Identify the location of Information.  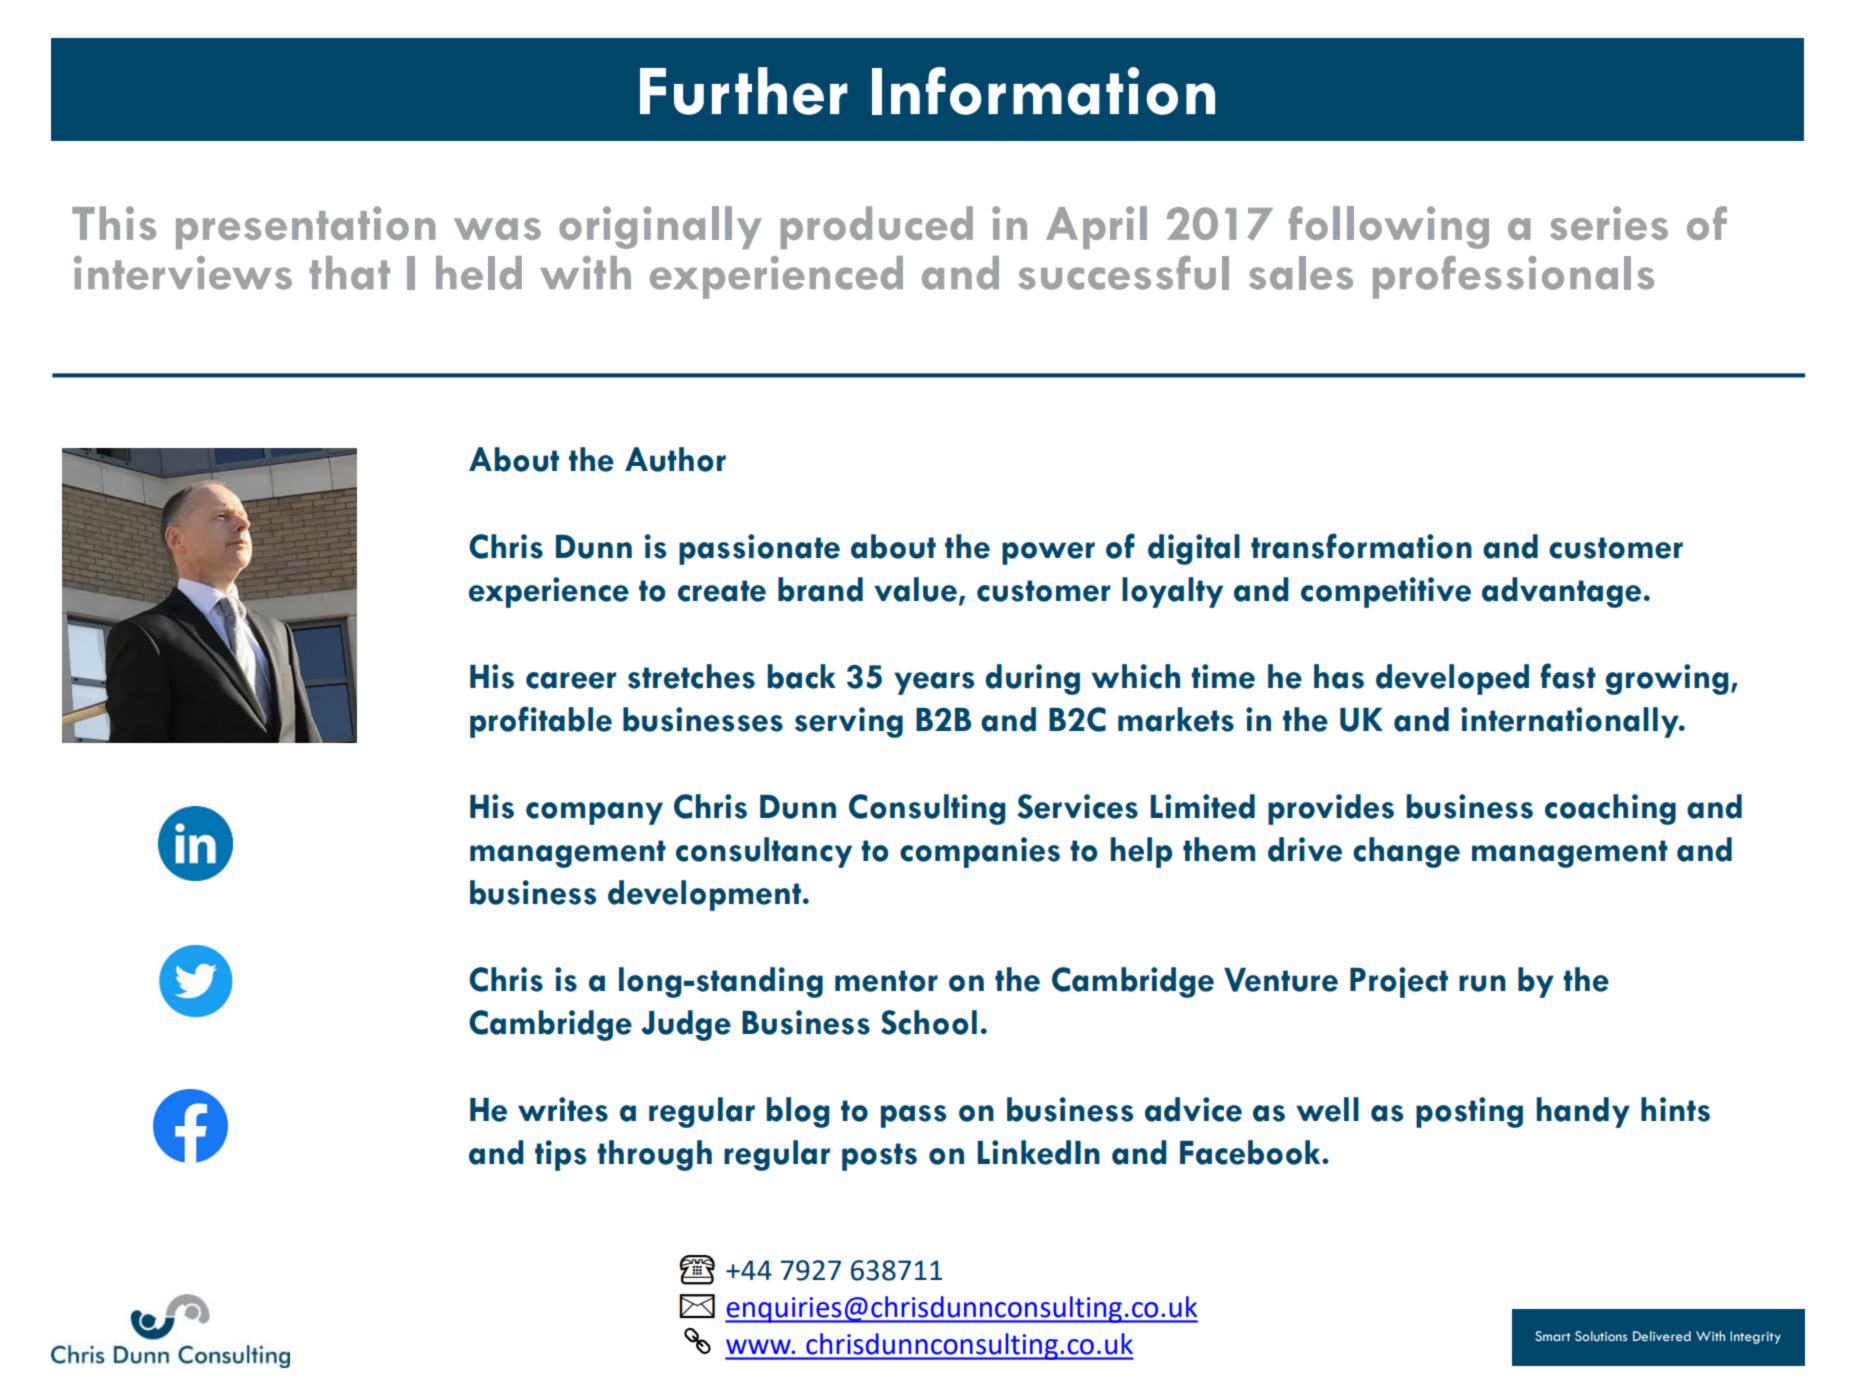
(1043, 91).
